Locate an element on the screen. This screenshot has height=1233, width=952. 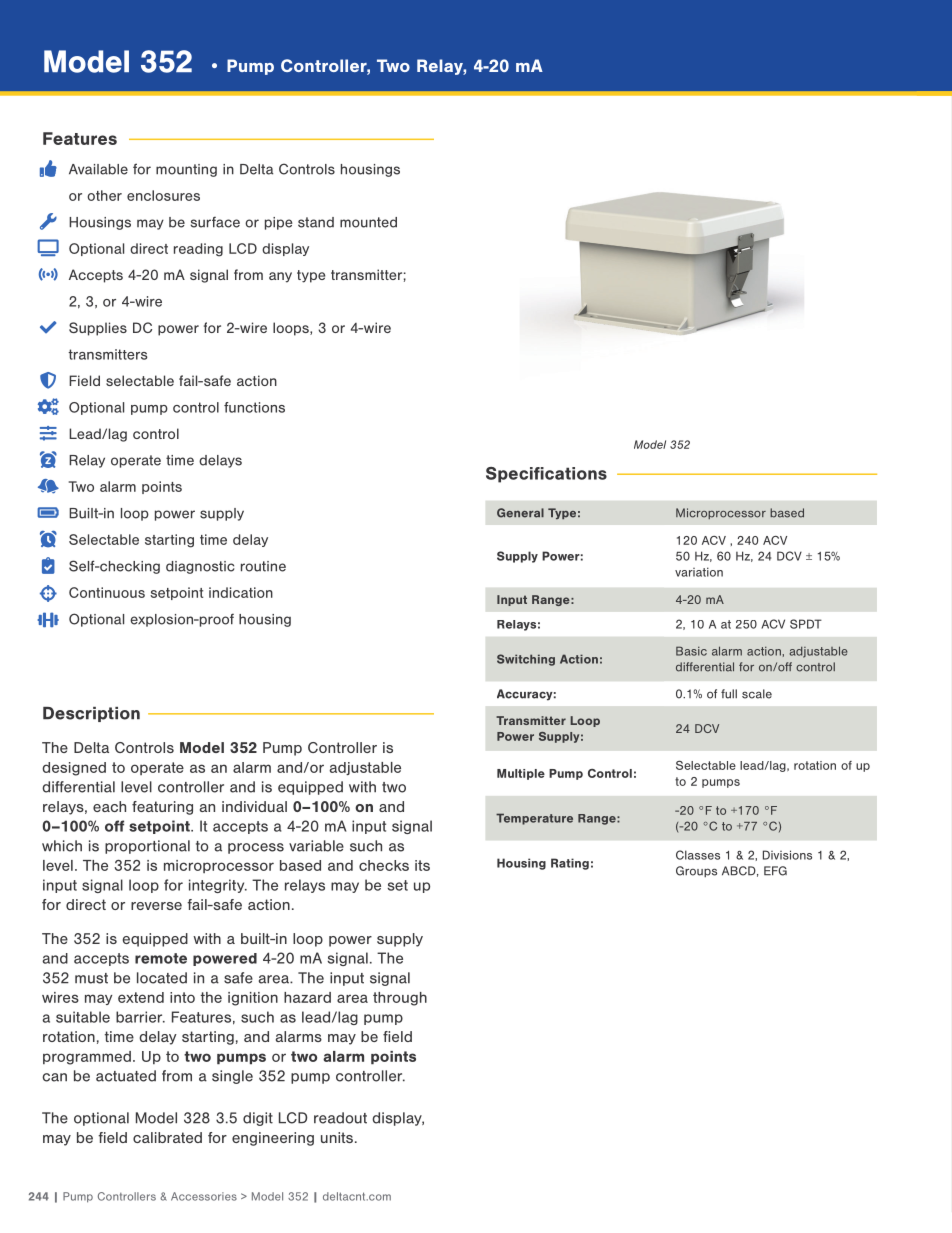
functions is located at coordinates (254, 407).
